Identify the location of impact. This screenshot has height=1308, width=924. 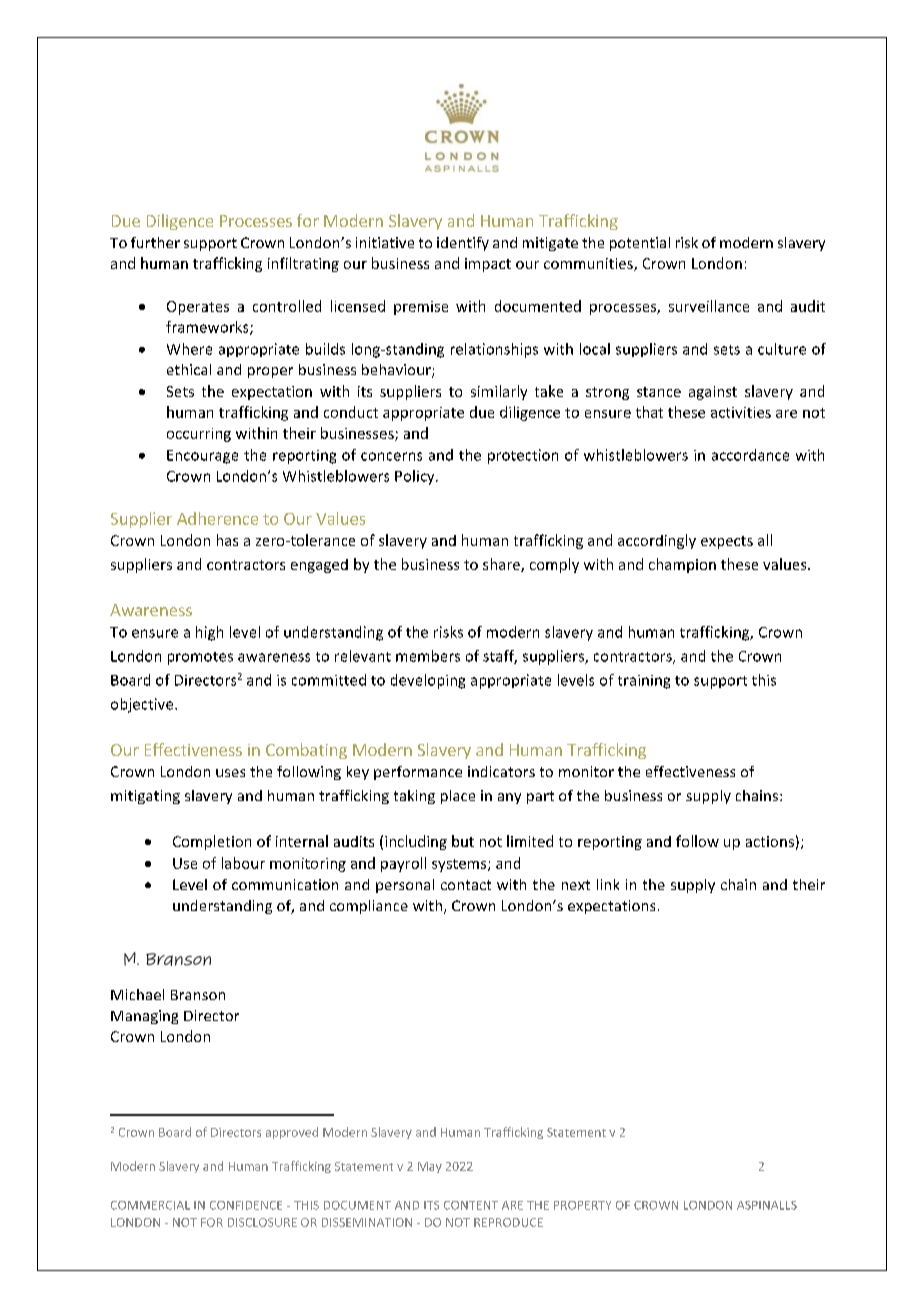
(488, 265).
